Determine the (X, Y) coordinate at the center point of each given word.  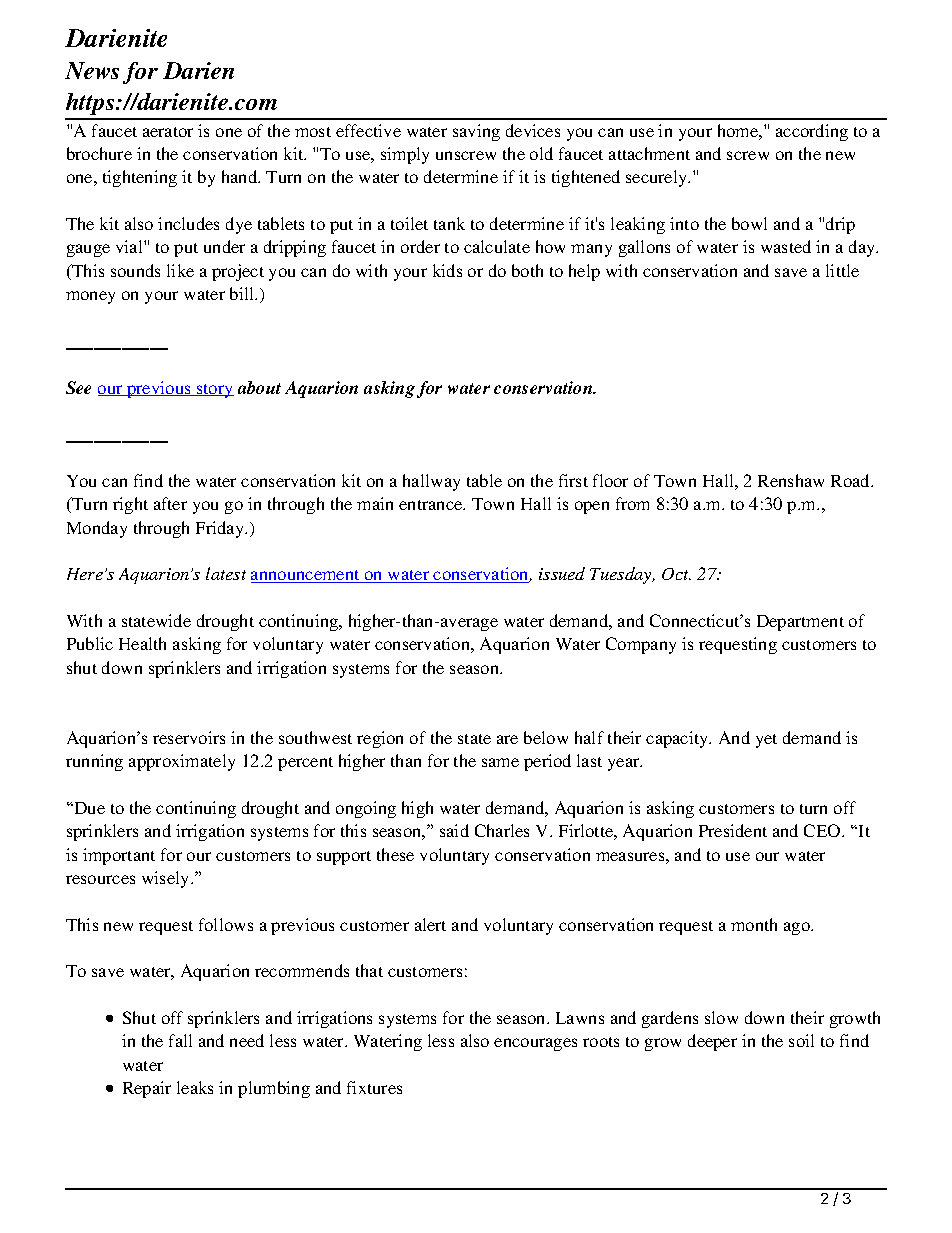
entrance (432, 505)
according (812, 132)
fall (180, 1040)
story (214, 391)
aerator (168, 132)
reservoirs (189, 737)
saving (476, 132)
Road (852, 480)
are (507, 739)
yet (766, 741)
